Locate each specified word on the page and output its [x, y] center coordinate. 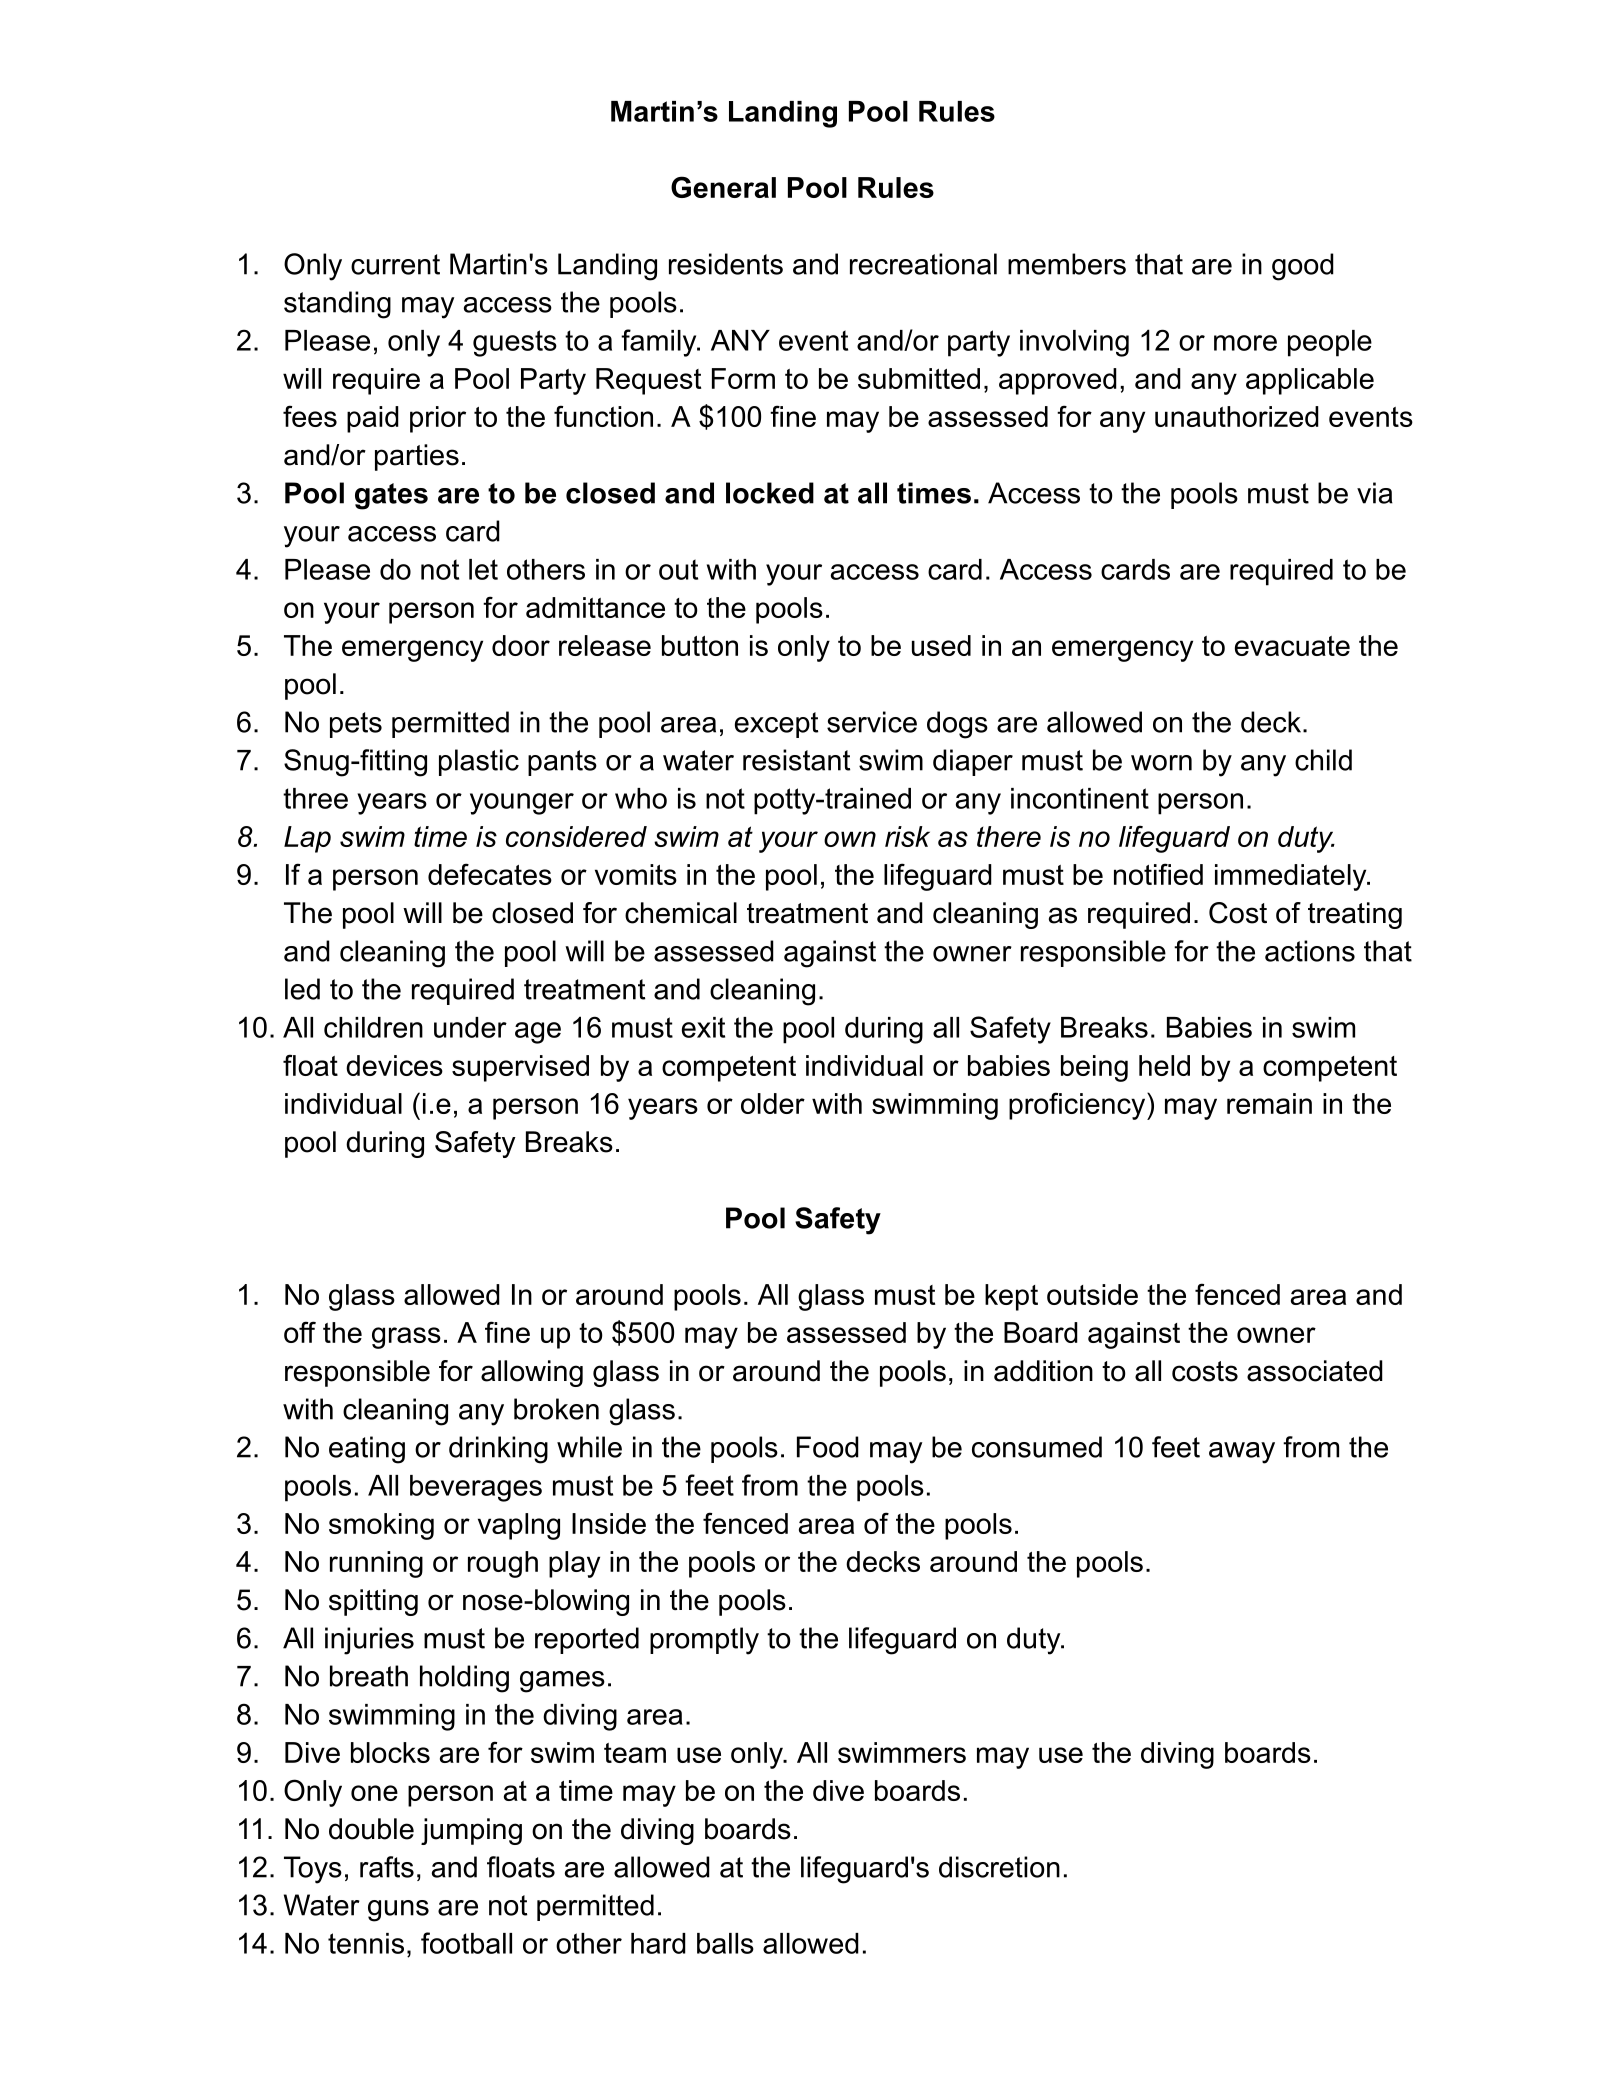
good [1303, 267]
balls [725, 1943]
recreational [923, 264]
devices [394, 1065]
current [395, 264]
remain [1269, 1103]
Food [828, 1447]
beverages [476, 1488]
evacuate [1292, 646]
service [872, 722]
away [1242, 1453]
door [521, 645]
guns [398, 1911]
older [773, 1103]
